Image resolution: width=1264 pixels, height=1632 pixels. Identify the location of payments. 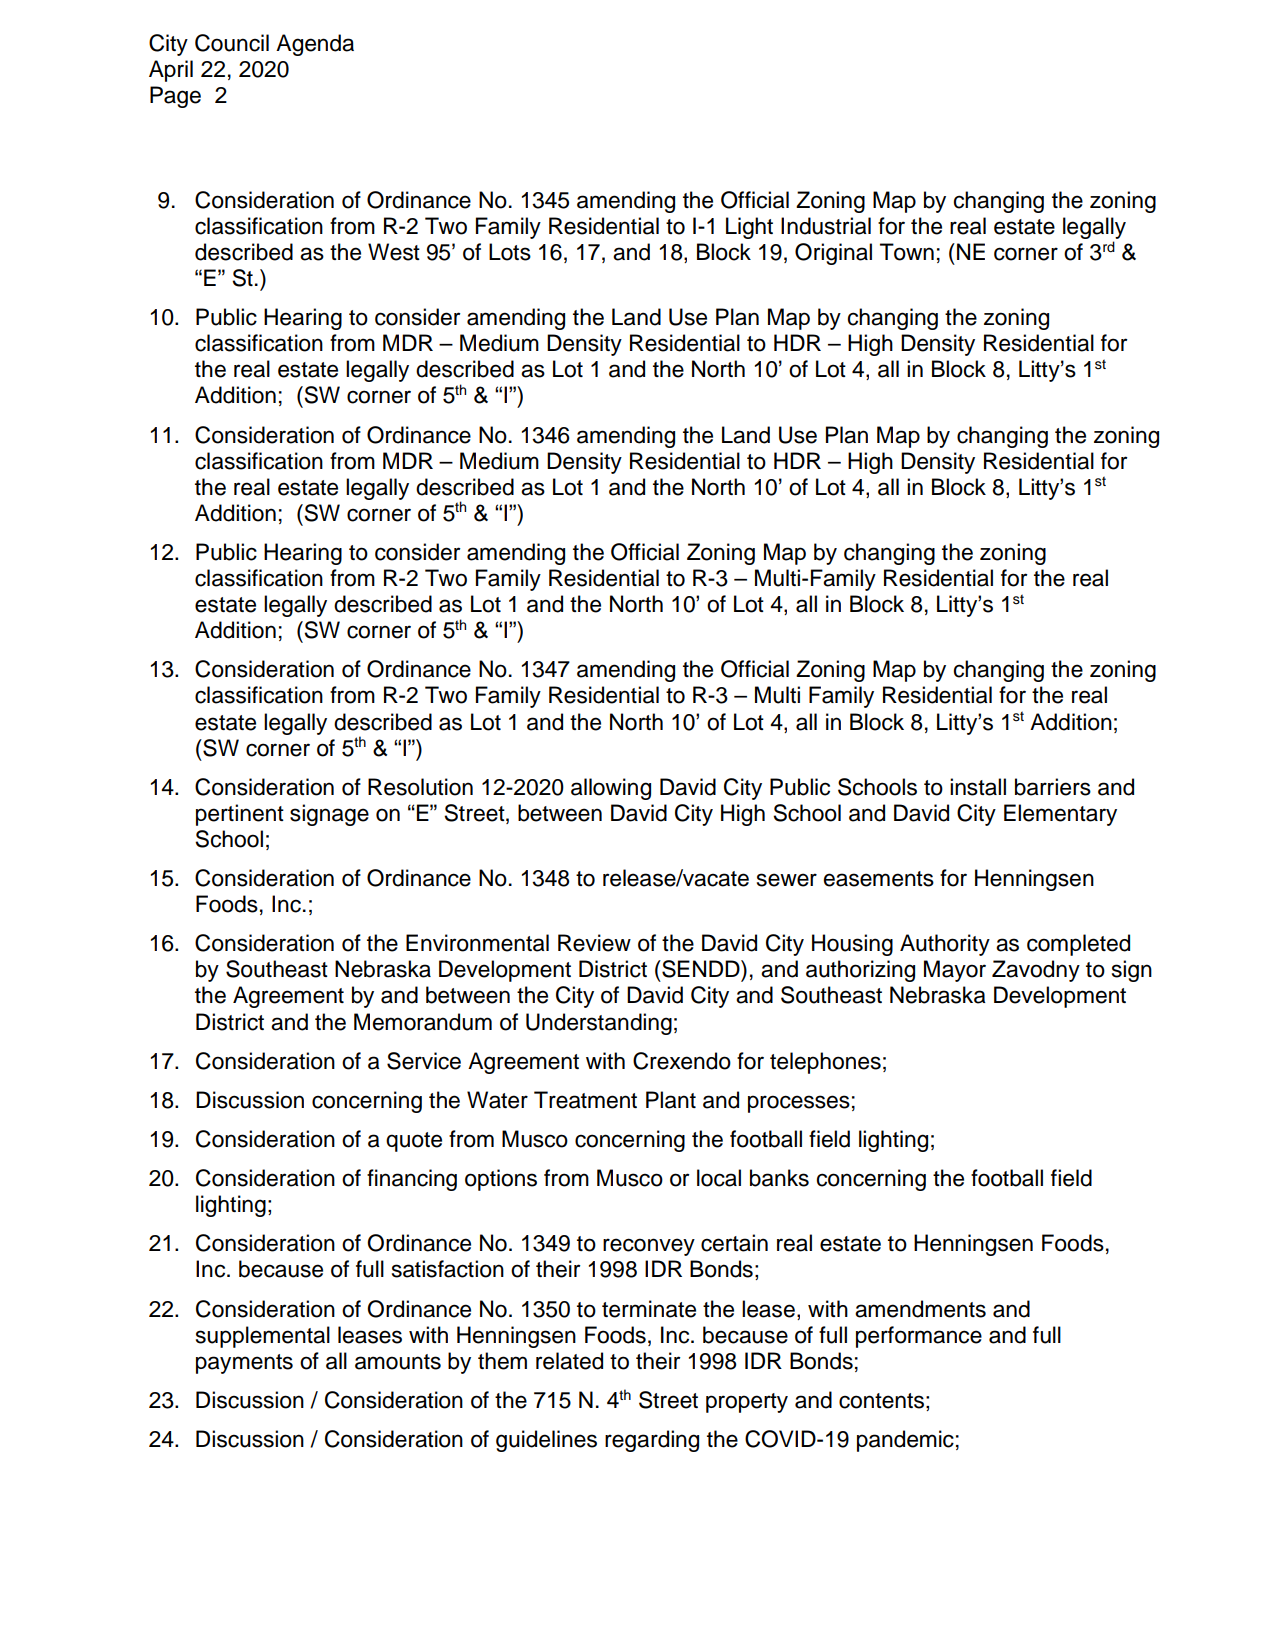
(244, 1364).
